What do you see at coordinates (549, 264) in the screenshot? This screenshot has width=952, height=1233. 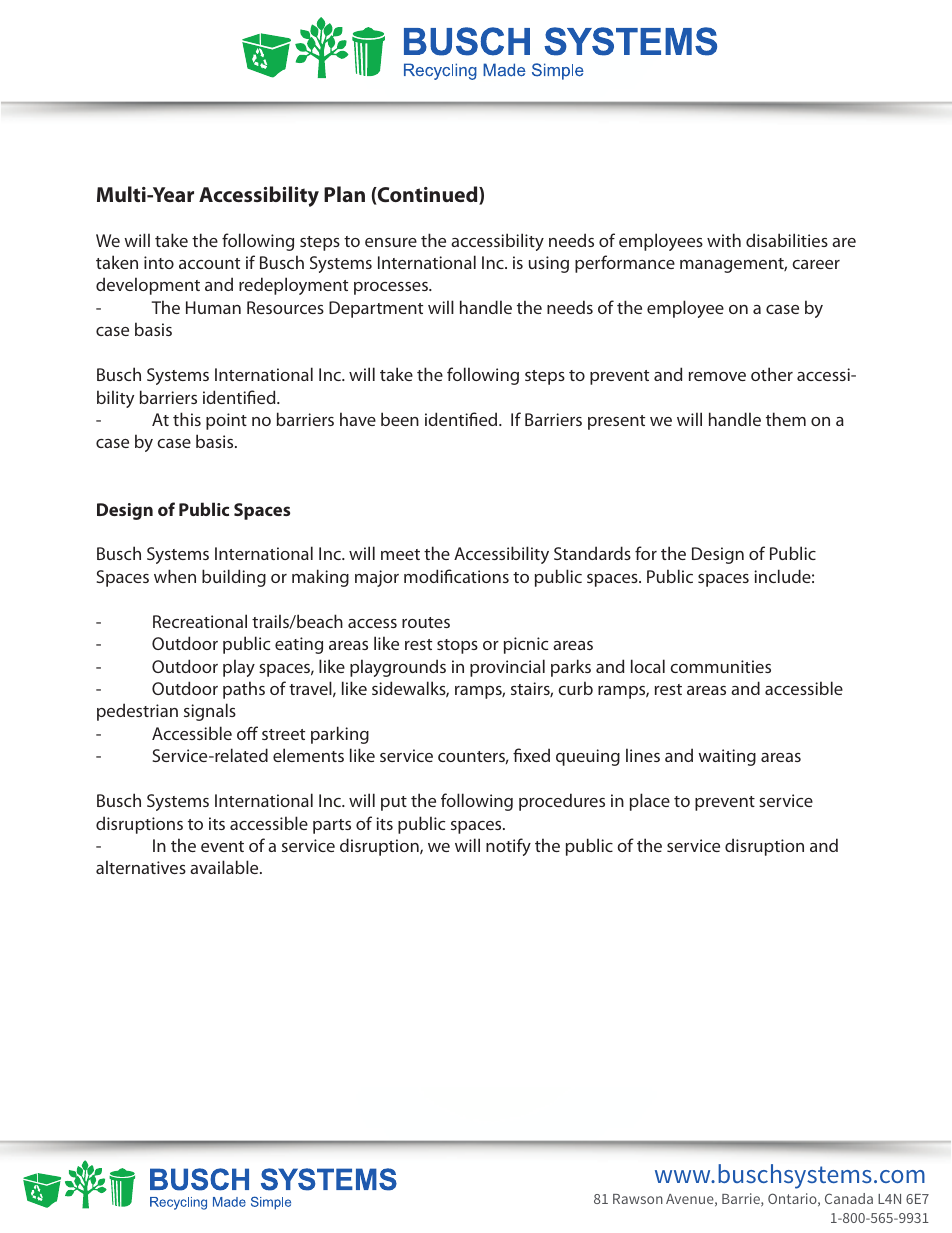 I see `using` at bounding box center [549, 264].
